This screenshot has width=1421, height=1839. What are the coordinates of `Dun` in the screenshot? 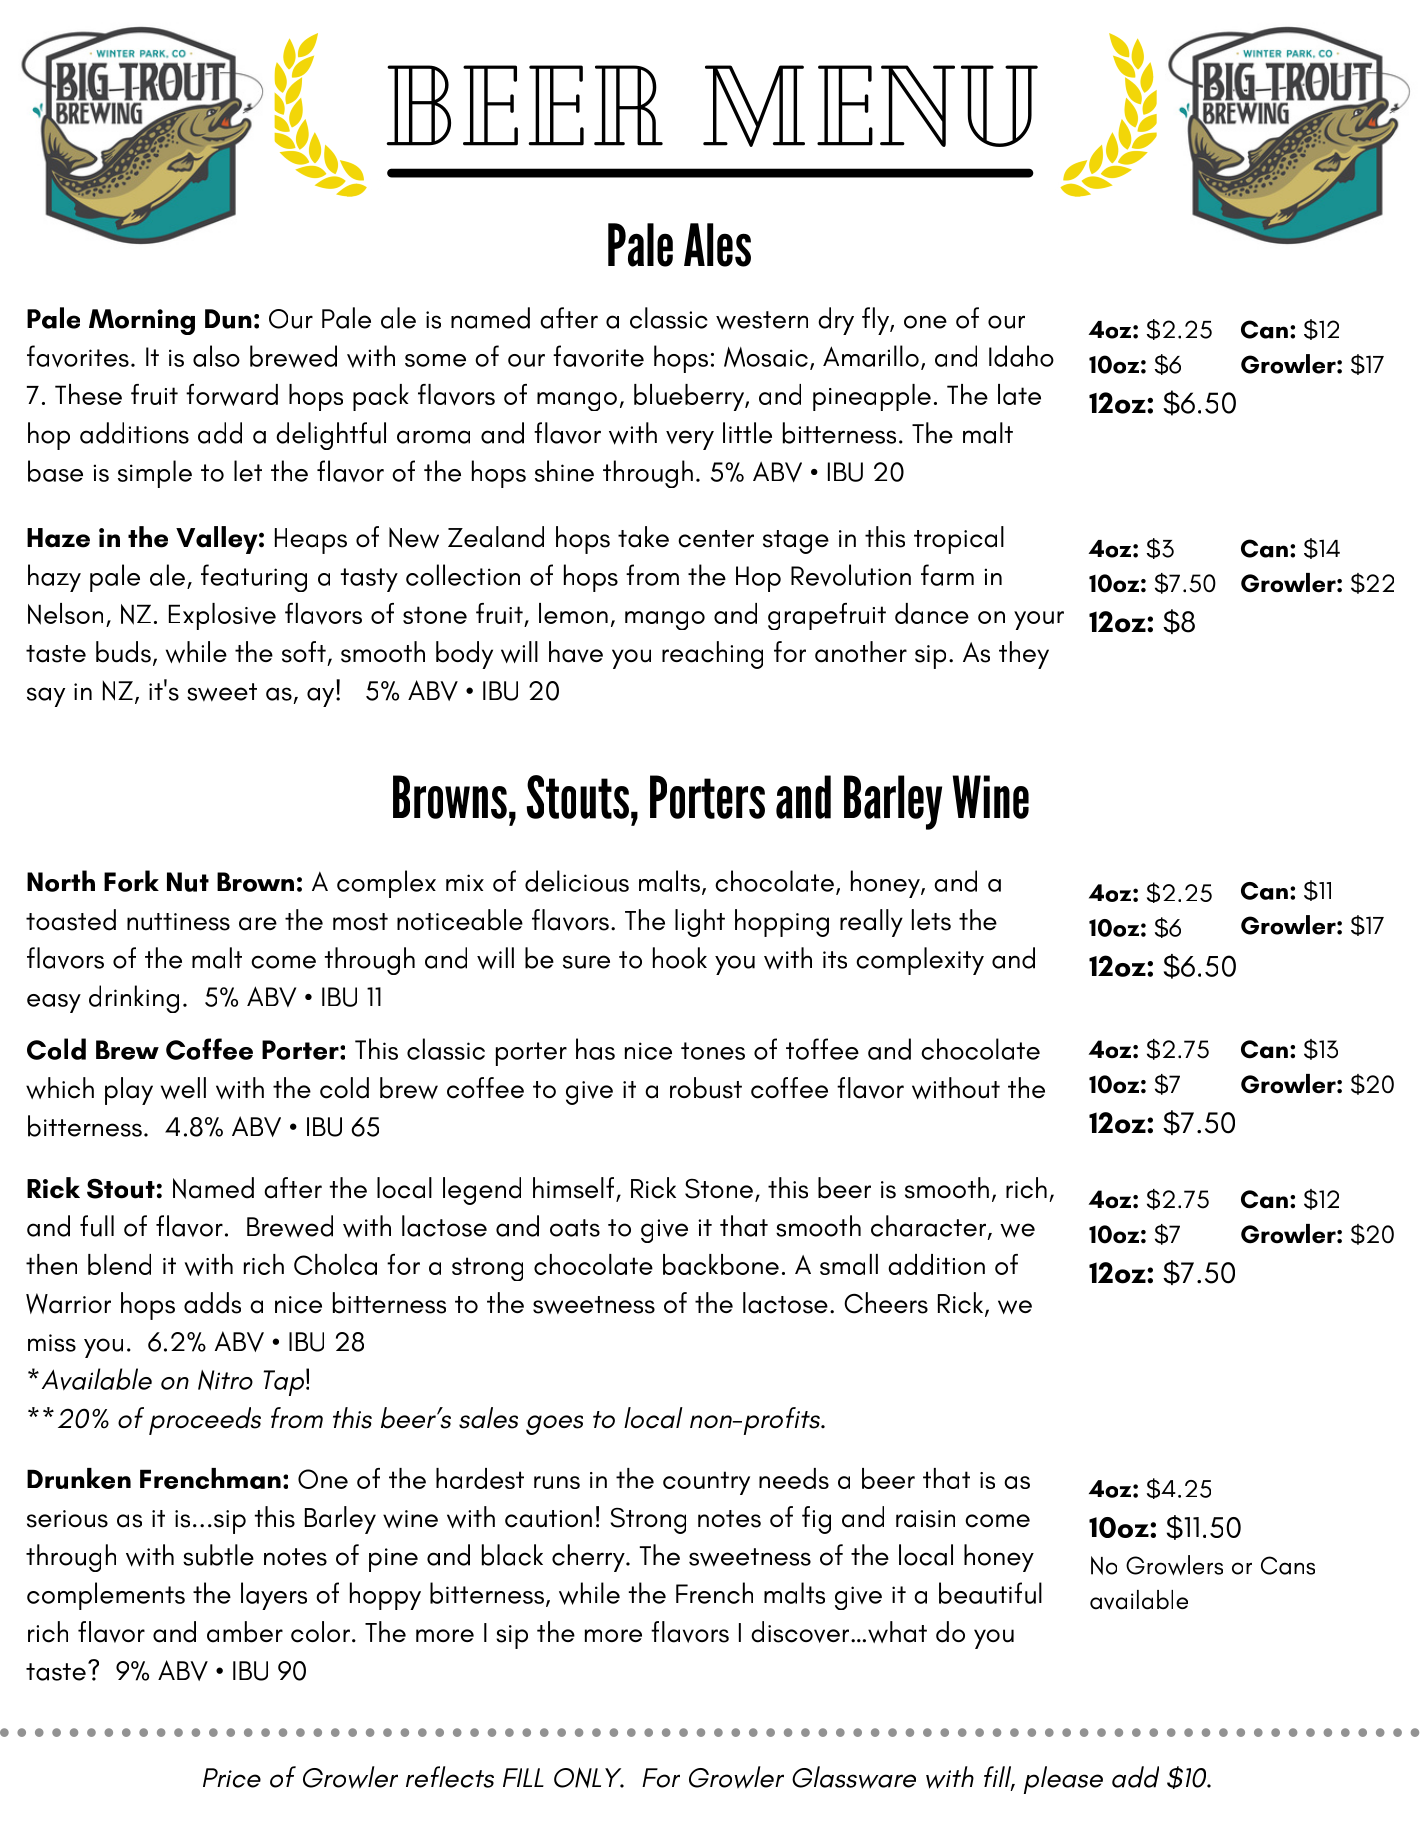 It's located at (228, 319).
